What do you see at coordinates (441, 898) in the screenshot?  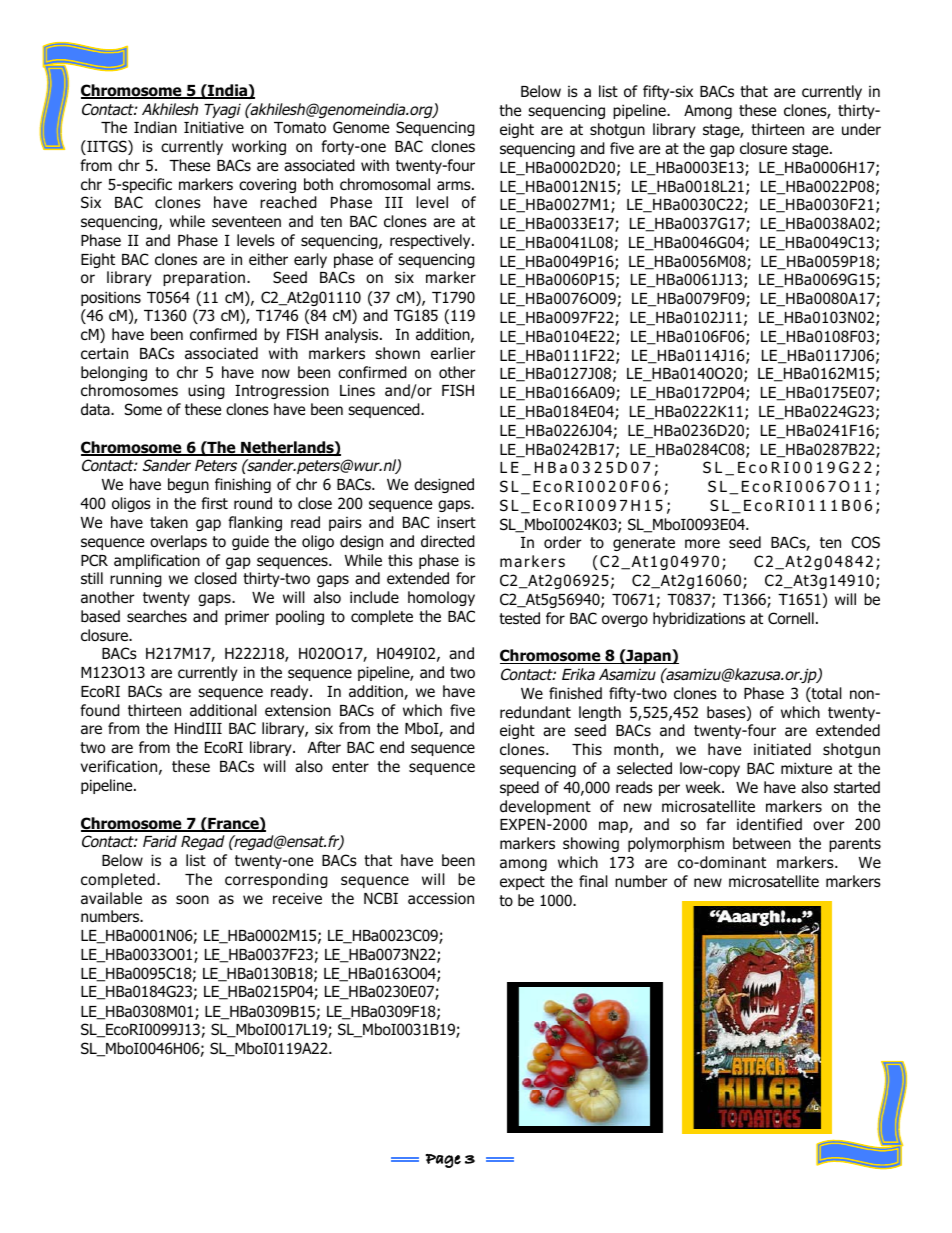 I see `accession` at bounding box center [441, 898].
